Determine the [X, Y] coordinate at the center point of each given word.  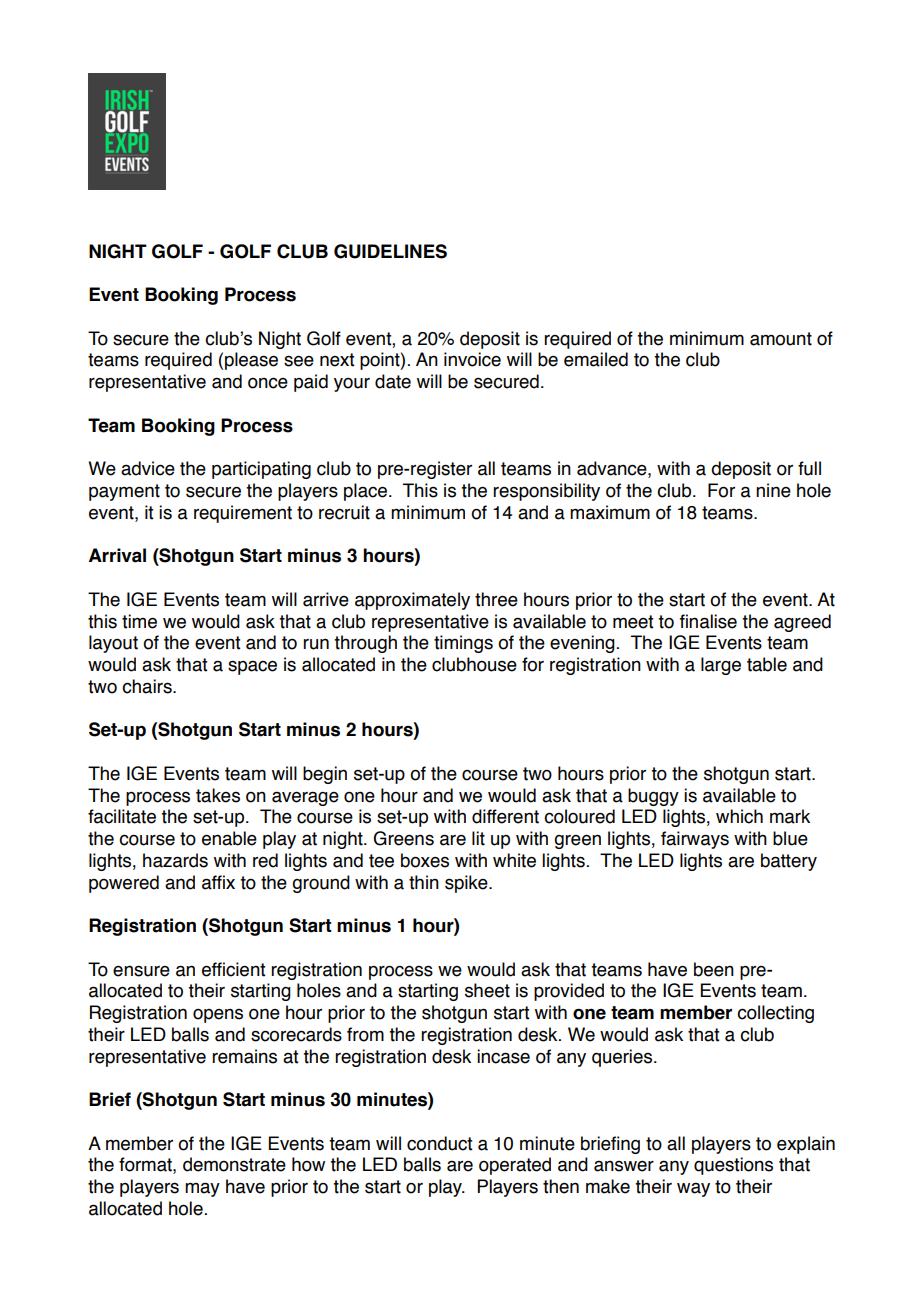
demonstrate [234, 1164]
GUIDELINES [390, 251]
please [251, 361]
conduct [439, 1143]
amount [781, 339]
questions [733, 1166]
